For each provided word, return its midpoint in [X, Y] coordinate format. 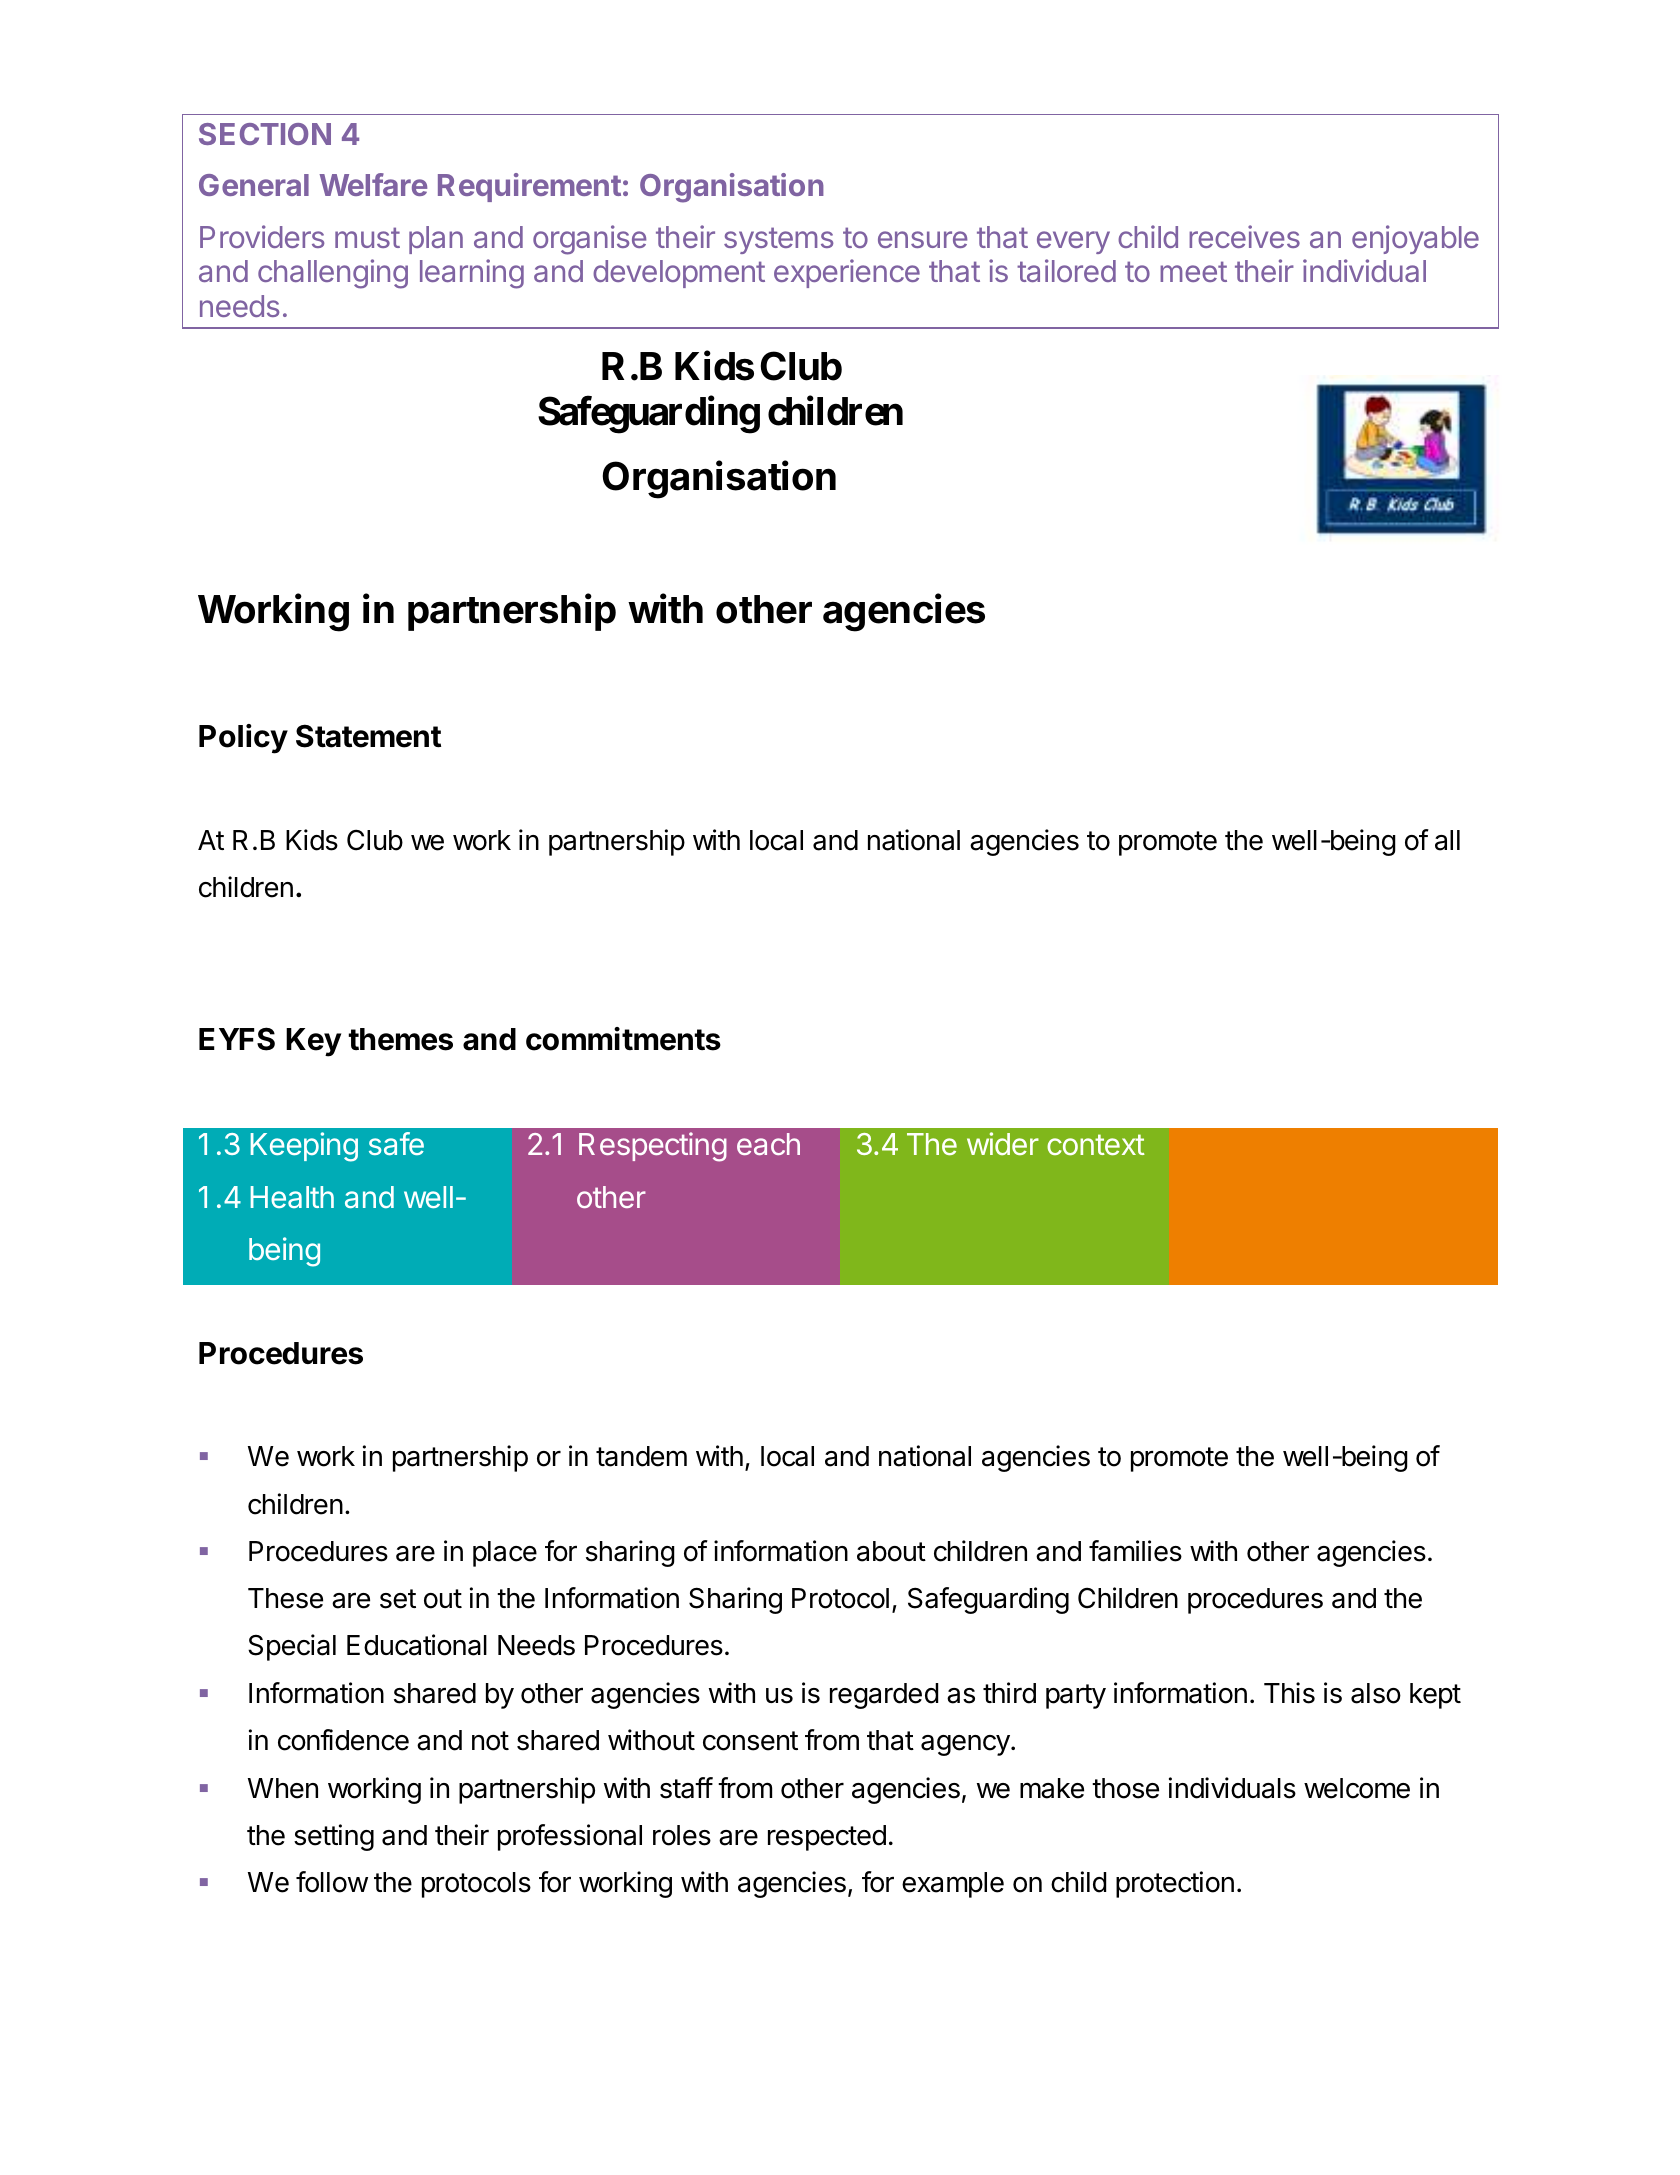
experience [847, 273]
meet [1193, 271]
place [505, 1554]
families [1135, 1551]
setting [334, 1837]
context [1096, 1144]
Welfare [373, 184]
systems [778, 240]
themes [400, 1039]
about [891, 1551]
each [768, 1144]
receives [1244, 236]
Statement [368, 736]
